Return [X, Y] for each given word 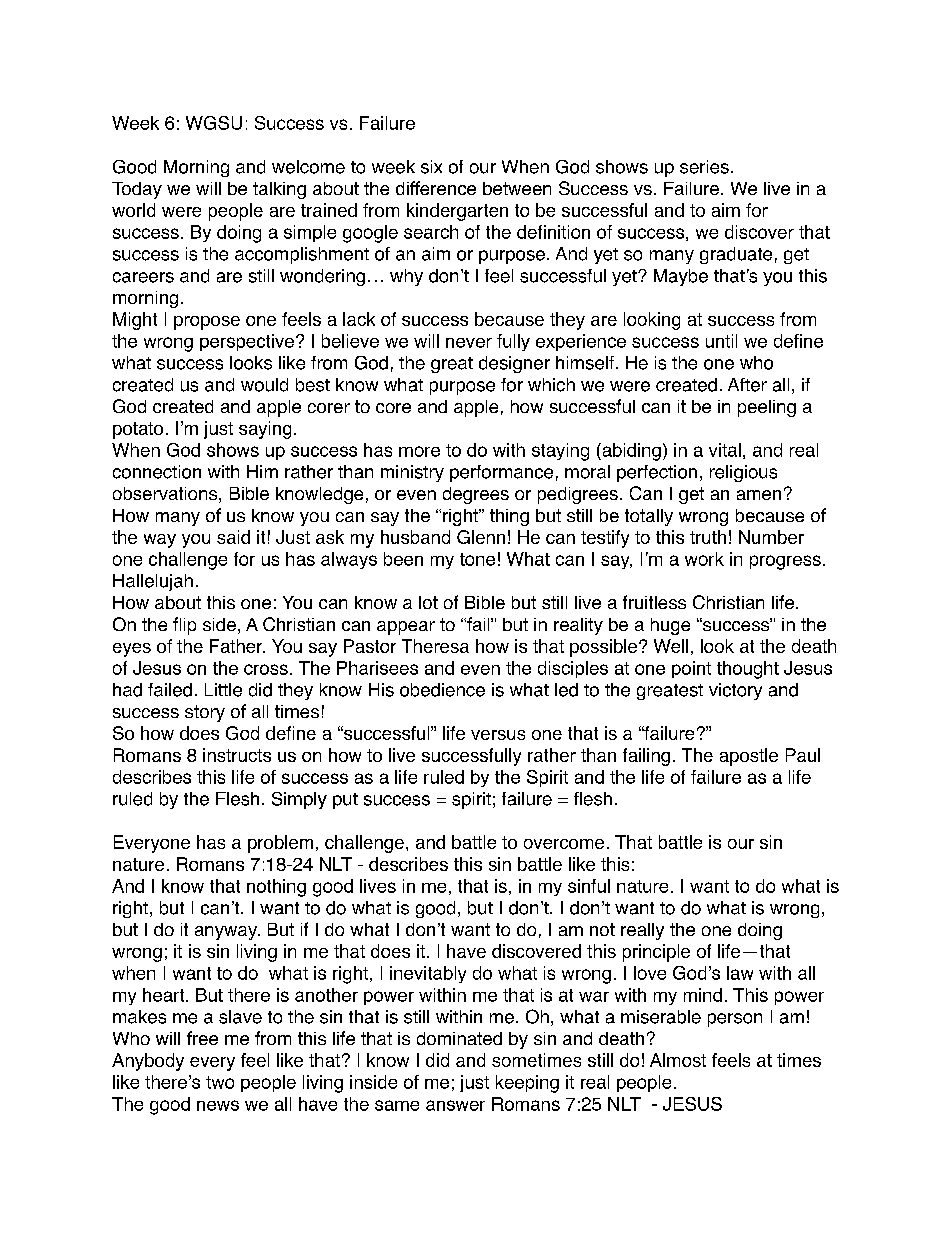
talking [279, 190]
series [704, 167]
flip [184, 626]
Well [671, 646]
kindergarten [457, 212]
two [220, 1082]
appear [406, 628]
